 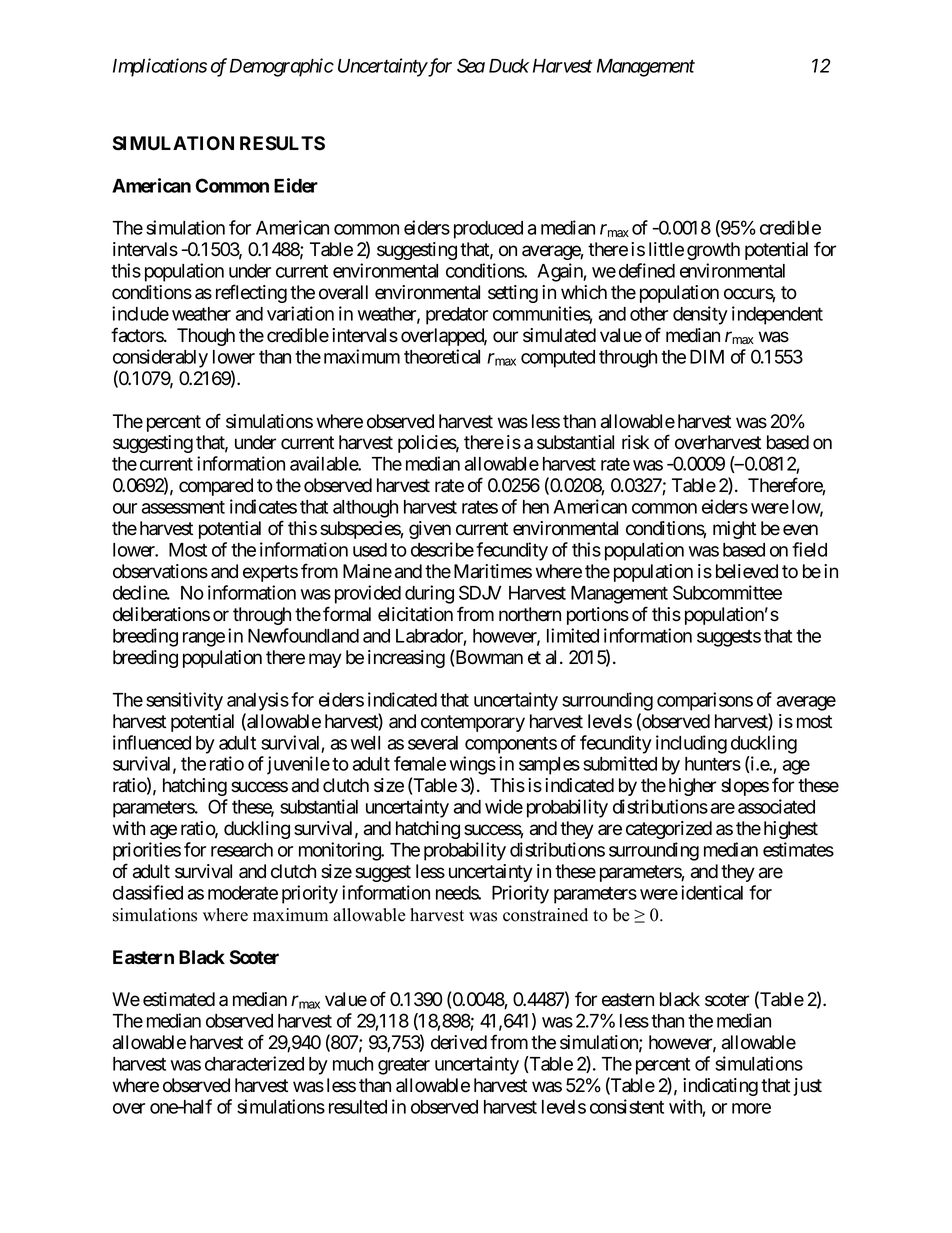 What do you see at coordinates (216, 487) in the screenshot?
I see `compared` at bounding box center [216, 487].
